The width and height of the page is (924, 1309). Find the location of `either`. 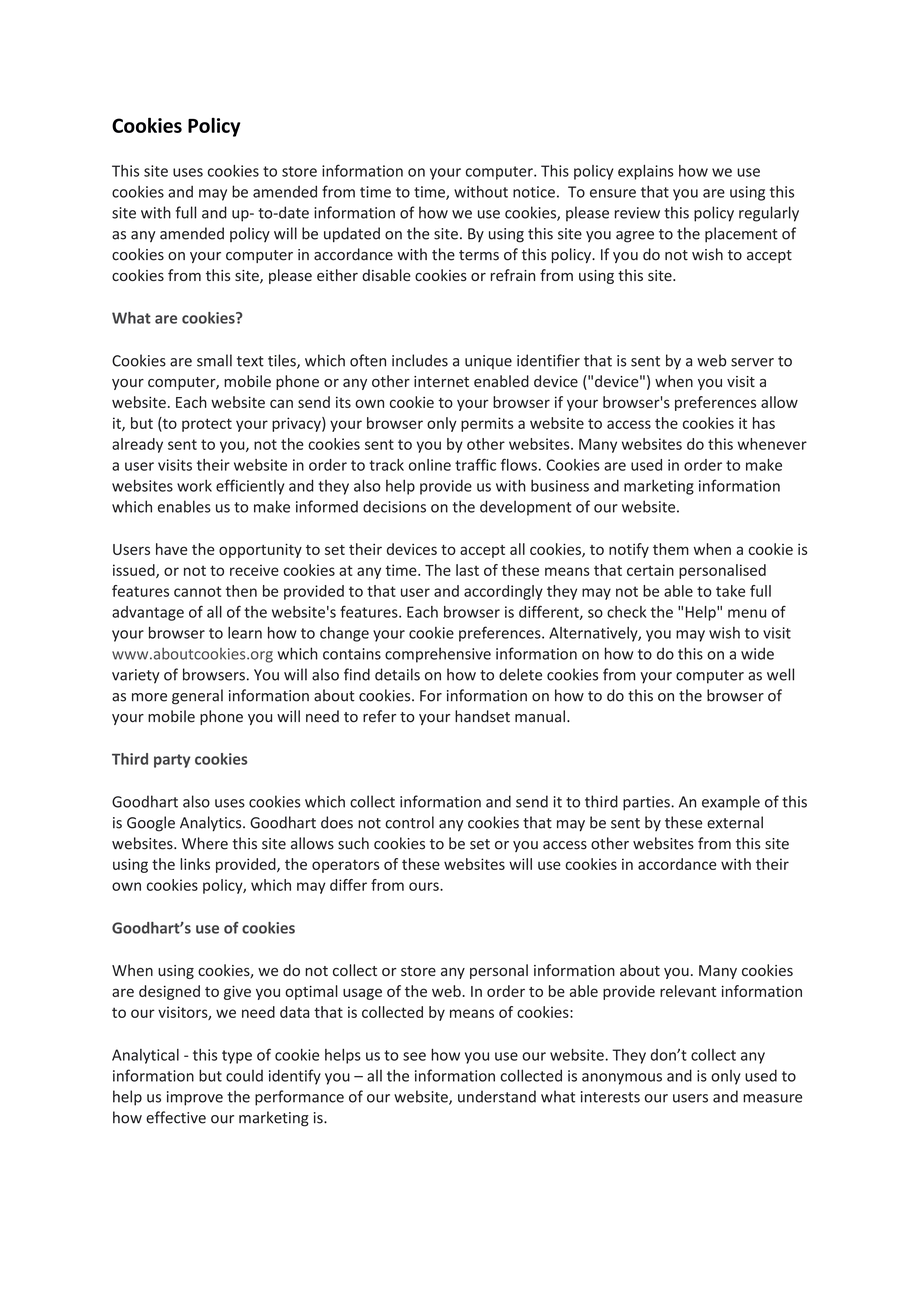

either is located at coordinates (337, 275).
